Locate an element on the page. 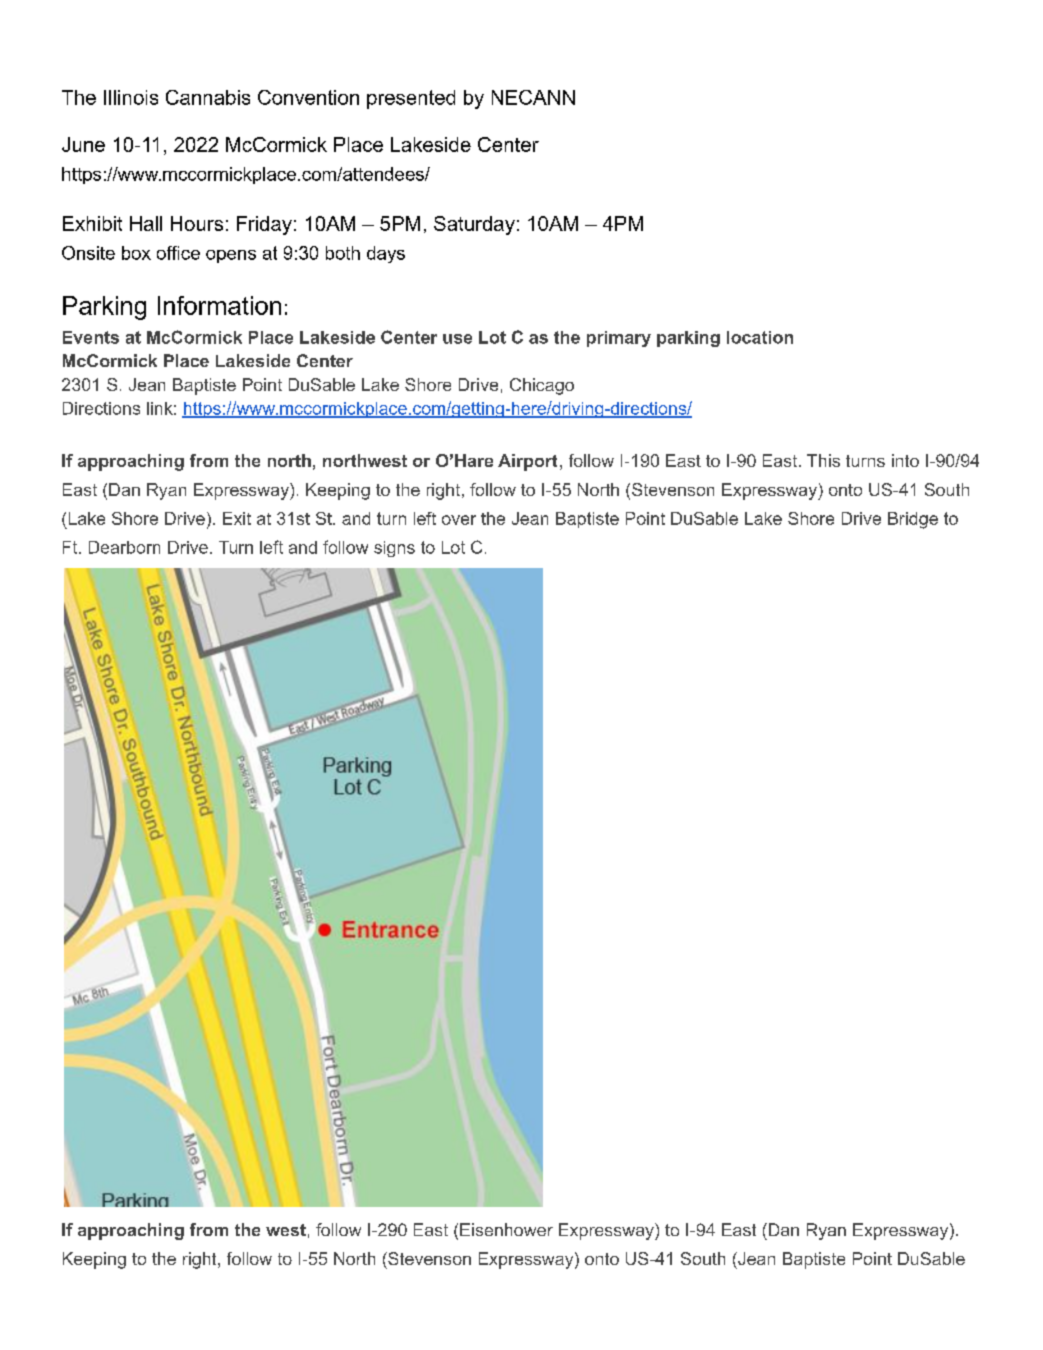 The width and height of the image is (1043, 1350). Exit is located at coordinates (237, 518).
